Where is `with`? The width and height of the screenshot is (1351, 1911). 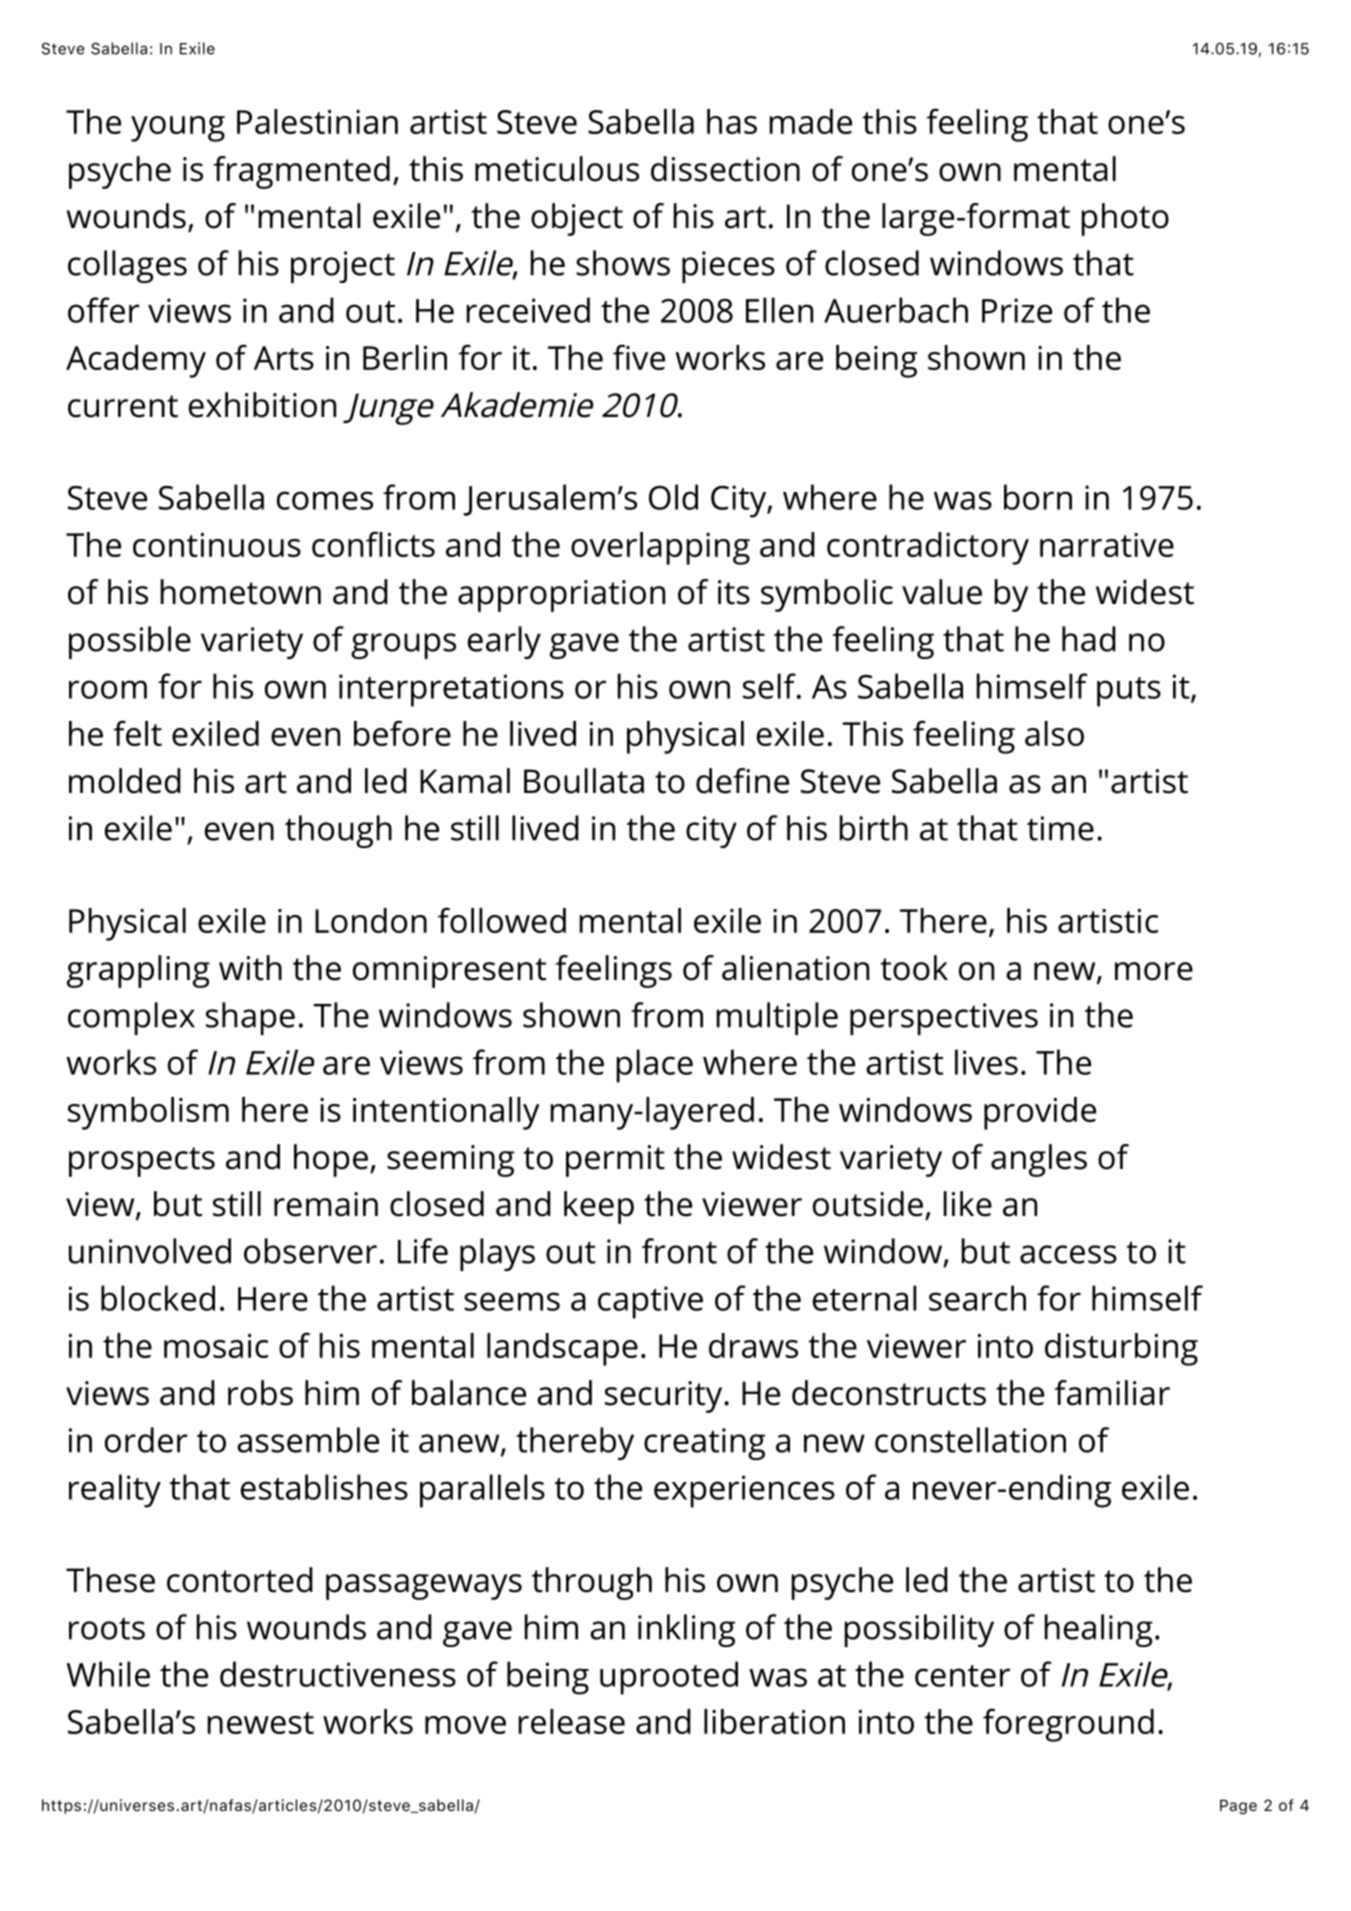 with is located at coordinates (250, 968).
